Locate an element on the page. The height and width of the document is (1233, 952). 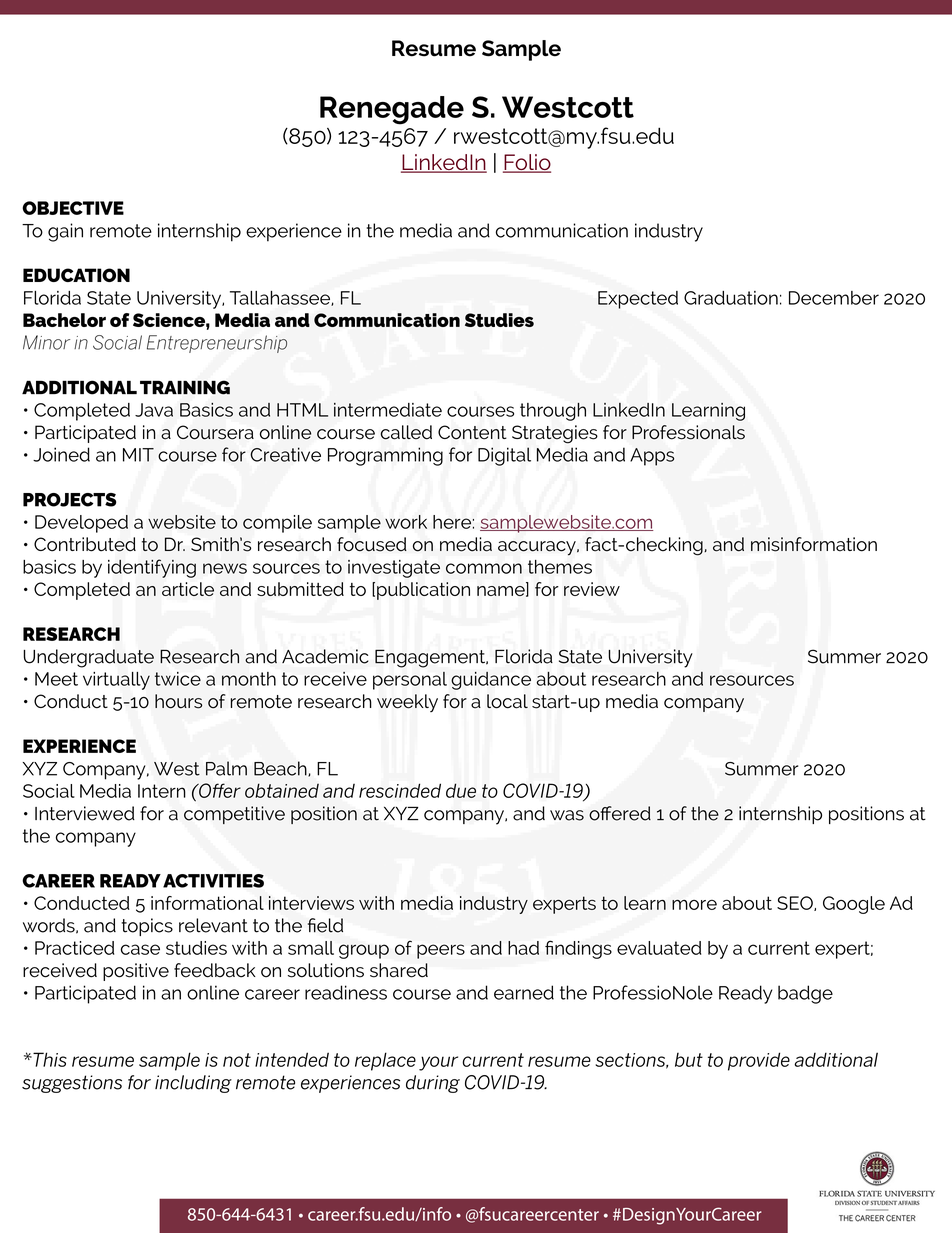
Content is located at coordinates (472, 432).
